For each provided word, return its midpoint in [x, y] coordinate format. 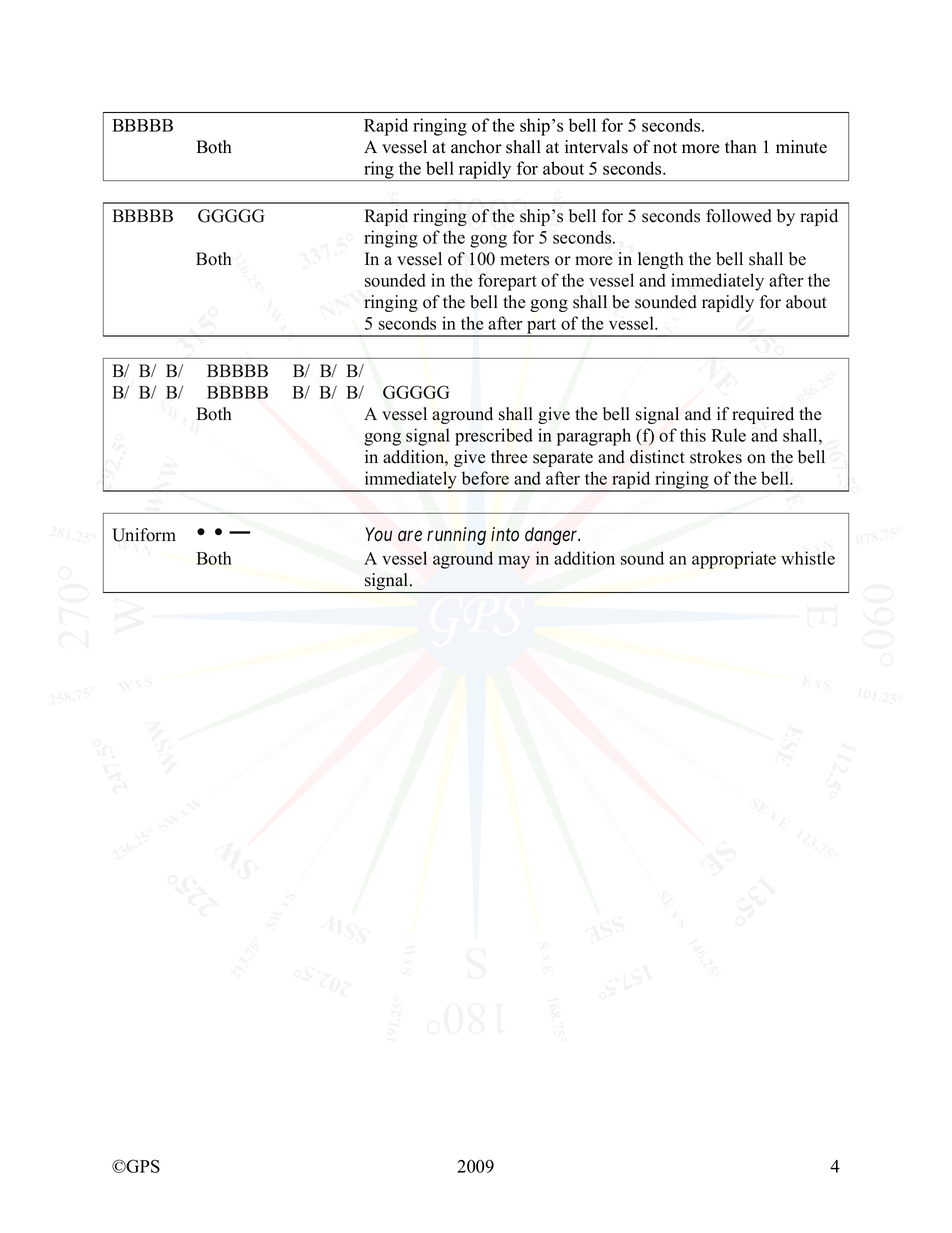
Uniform [144, 535]
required [763, 415]
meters [524, 260]
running [456, 536]
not [665, 148]
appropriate [734, 560]
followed [739, 216]
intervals [596, 147]
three [509, 457]
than [741, 146]
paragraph [594, 437]
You [379, 534]
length [661, 260]
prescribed [494, 437]
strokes [716, 457]
